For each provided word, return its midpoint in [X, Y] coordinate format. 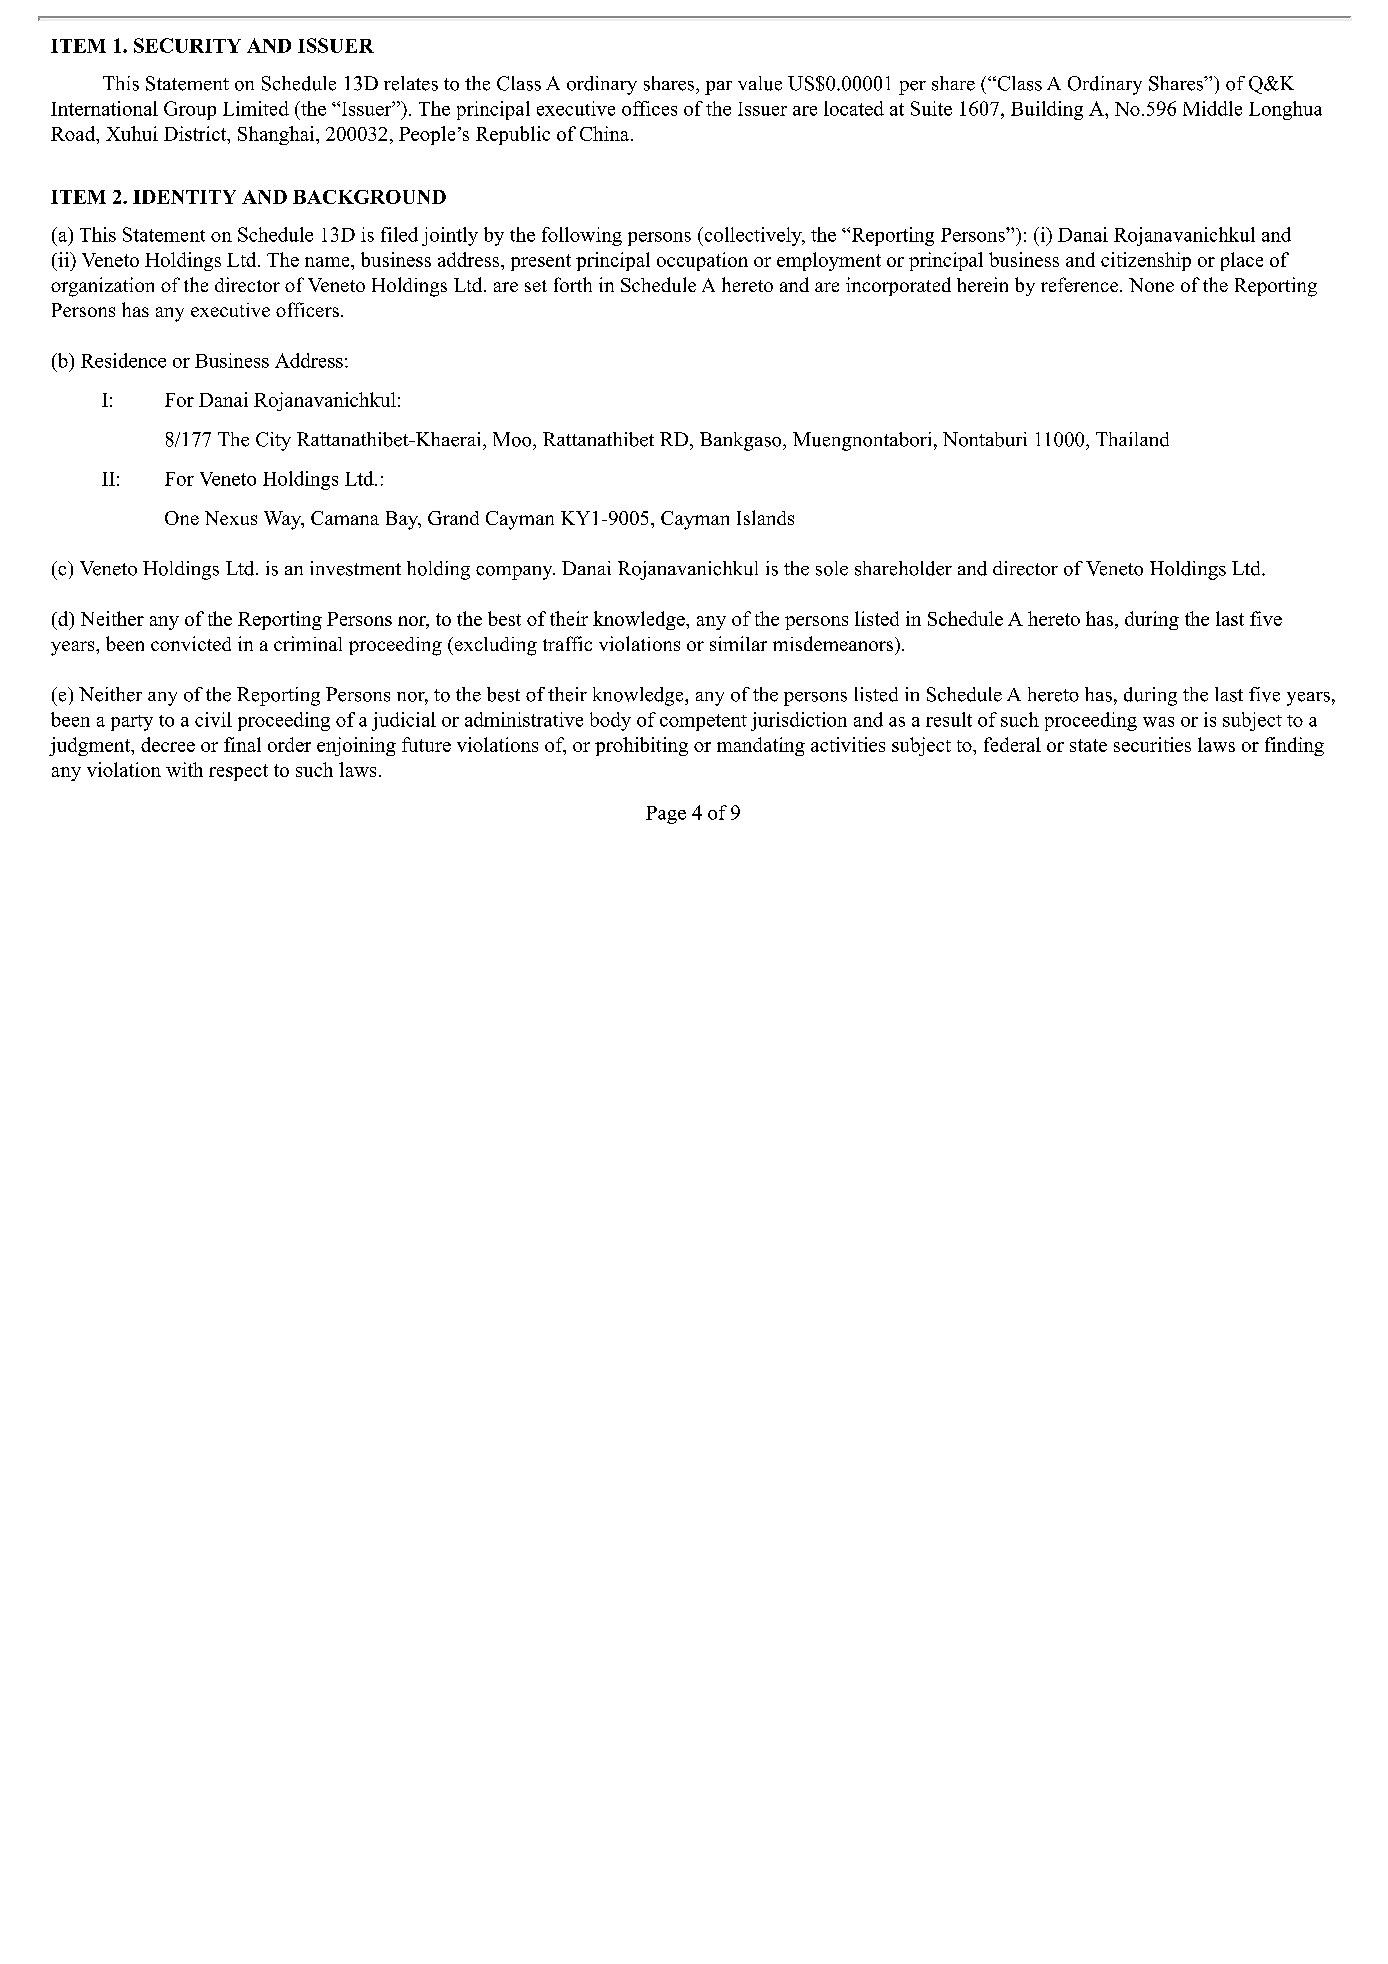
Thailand [1132, 439]
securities [1152, 744]
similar [738, 643]
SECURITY [187, 45]
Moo [513, 439]
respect [238, 772]
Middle [1212, 108]
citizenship [1146, 261]
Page [666, 815]
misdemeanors [834, 643]
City [273, 441]
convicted [191, 643]
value [760, 83]
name [328, 262]
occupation [702, 261]
